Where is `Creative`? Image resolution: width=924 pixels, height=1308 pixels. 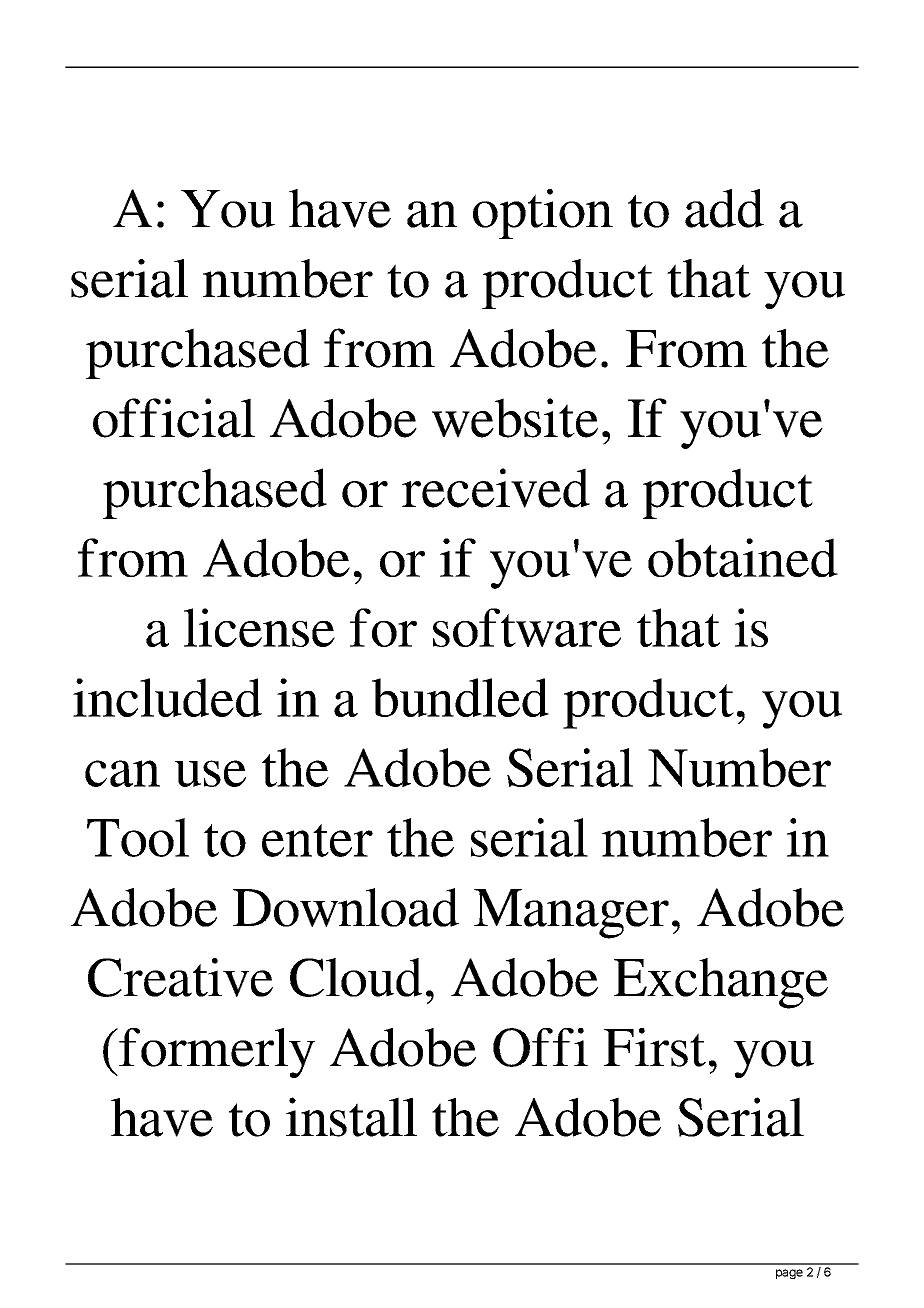 Creative is located at coordinates (180, 977).
